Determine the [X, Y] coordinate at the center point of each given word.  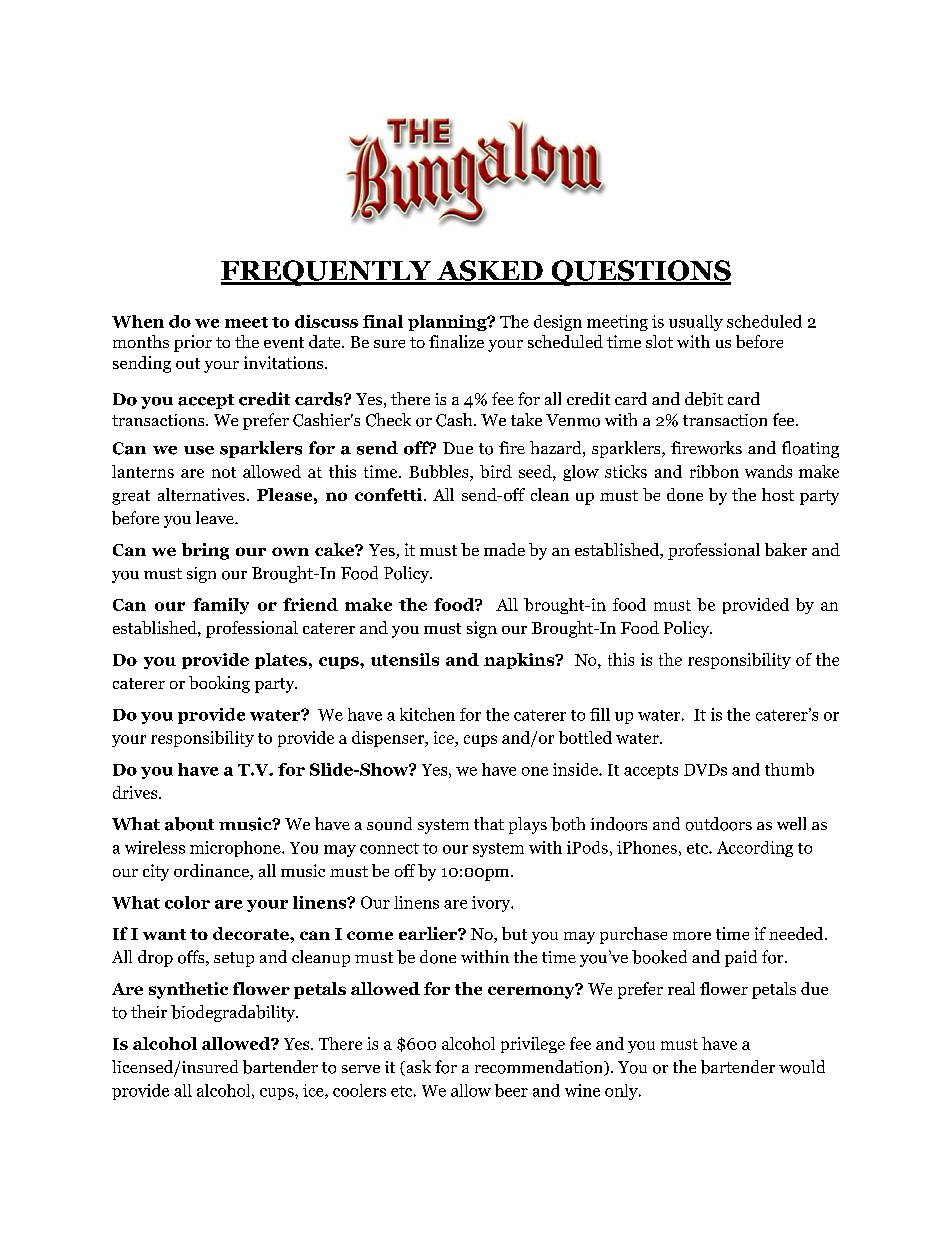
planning [448, 323]
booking [219, 684]
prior [193, 343]
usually [696, 323]
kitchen [427, 714]
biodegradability [234, 1013]
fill [600, 714]
